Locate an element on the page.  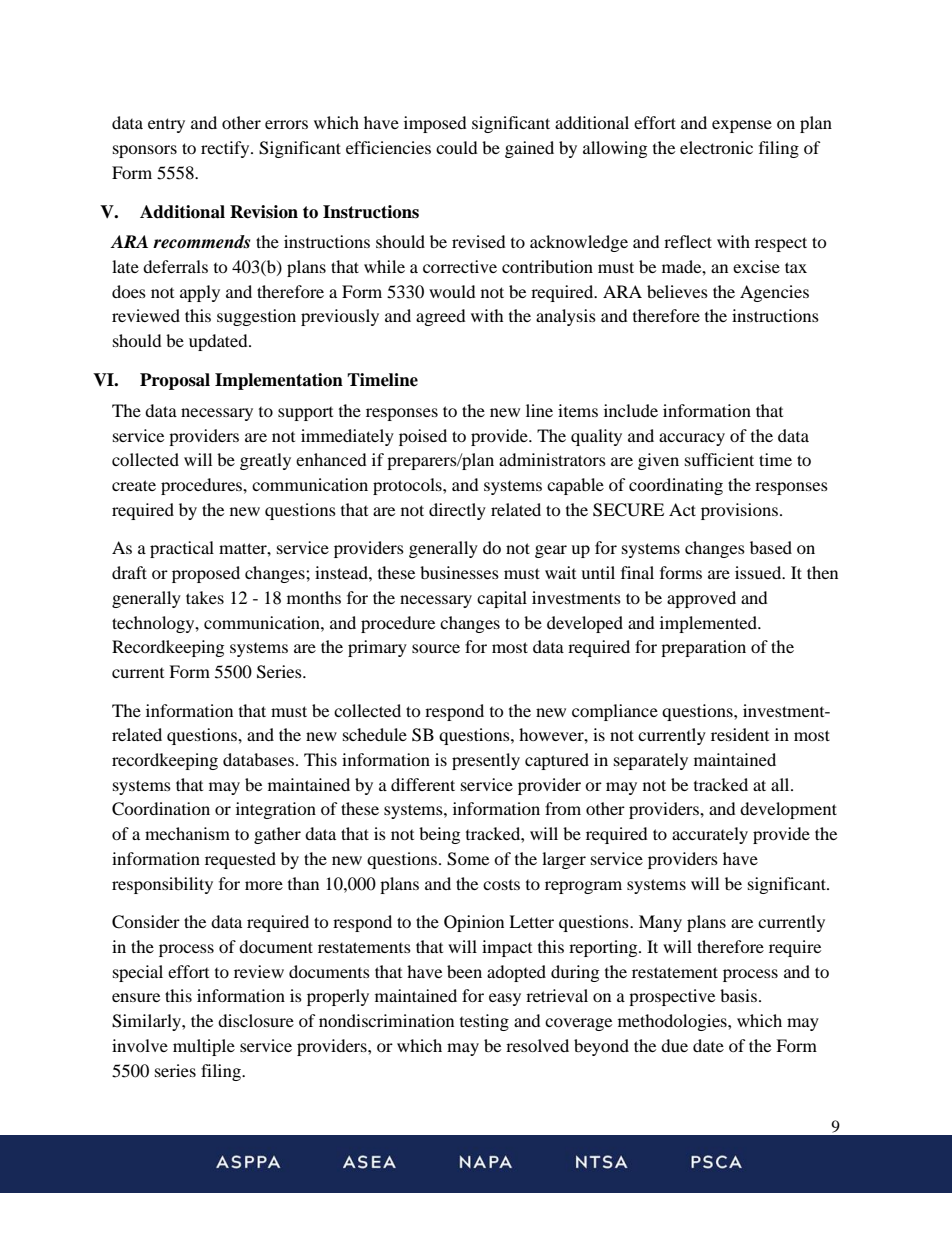
resident is located at coordinates (740, 734).
